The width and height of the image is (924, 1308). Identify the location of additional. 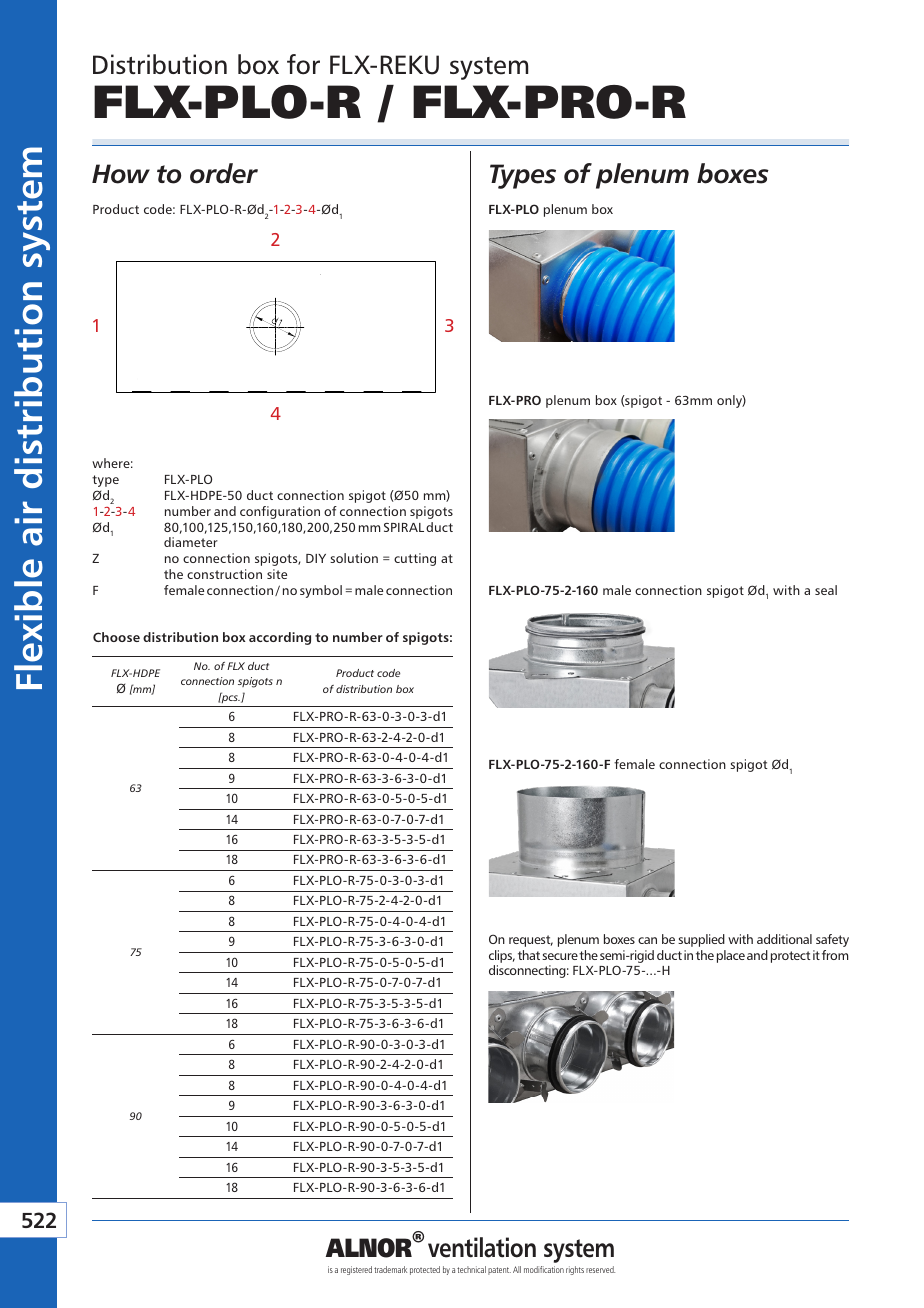
(784, 939).
